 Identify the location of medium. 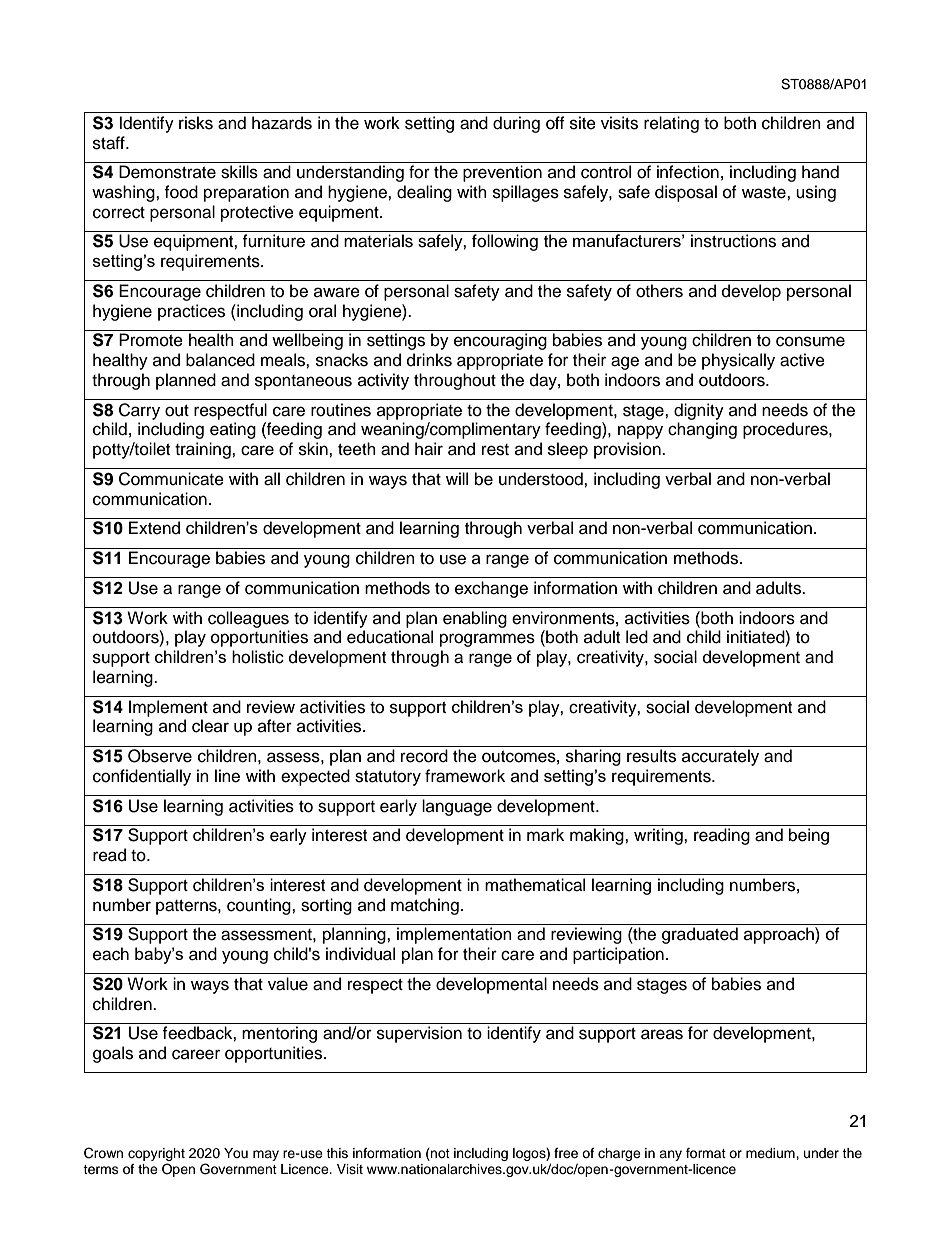
(771, 1153).
